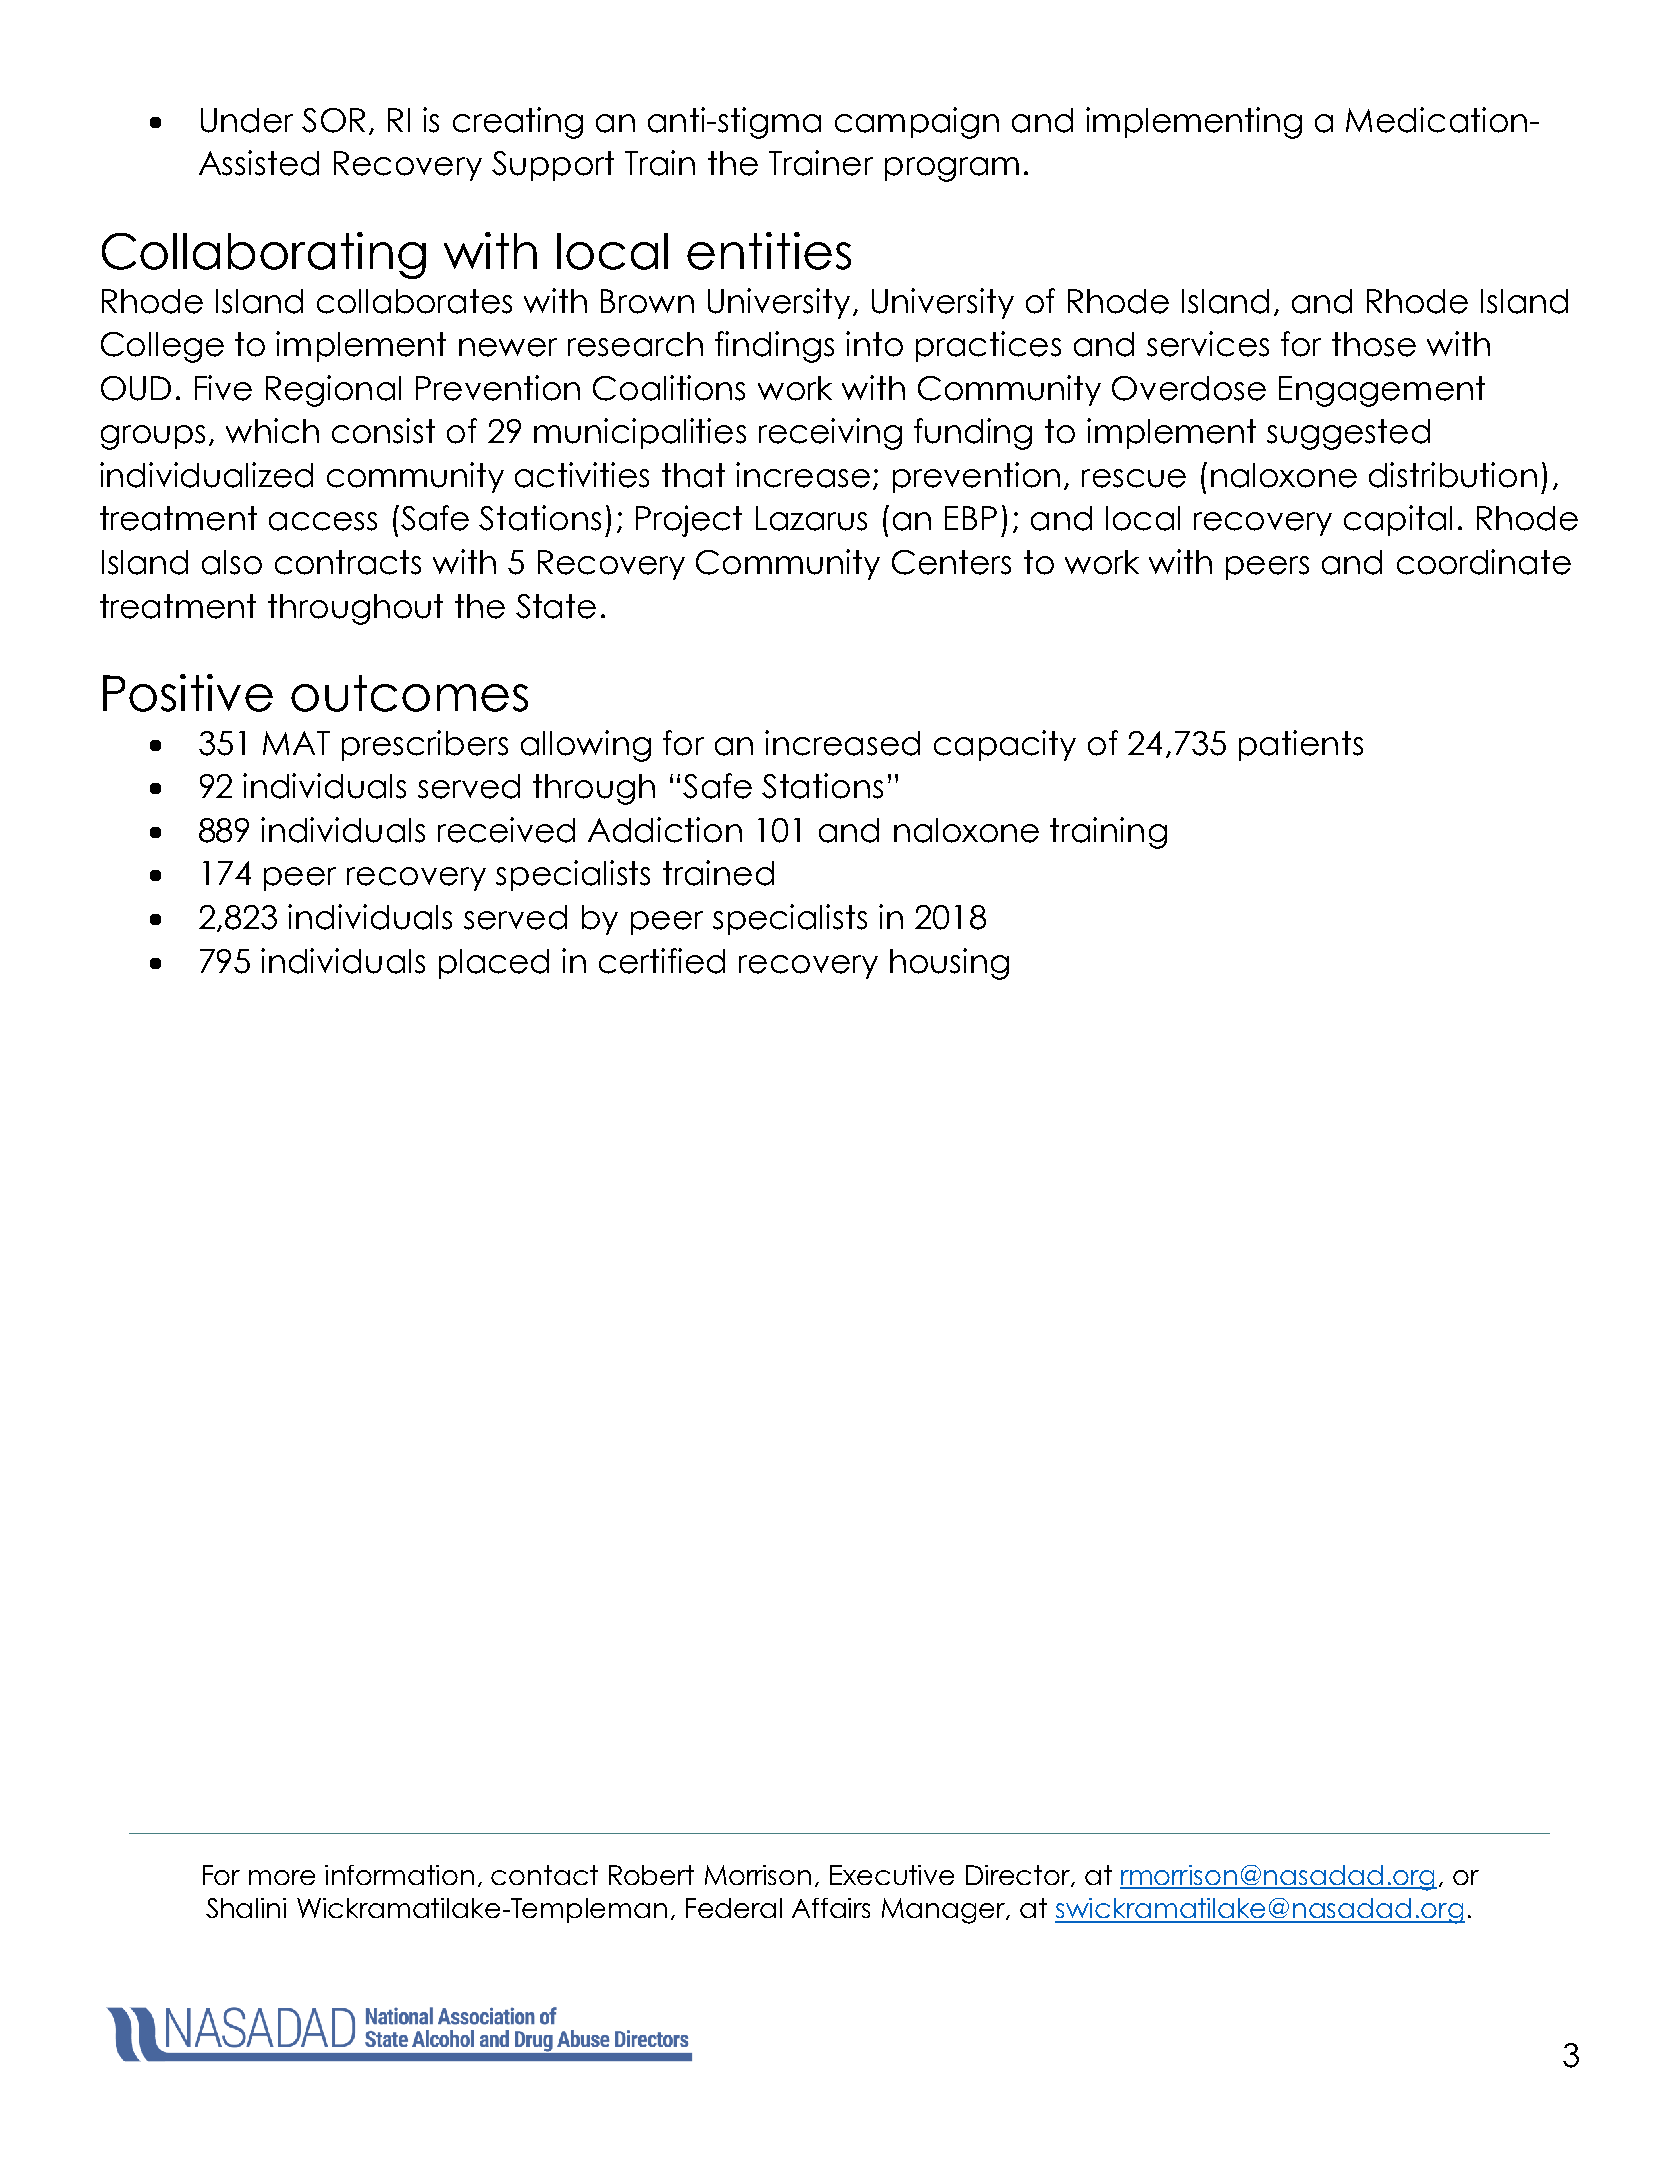  Describe the element at coordinates (494, 964) in the screenshot. I see `placed` at that location.
